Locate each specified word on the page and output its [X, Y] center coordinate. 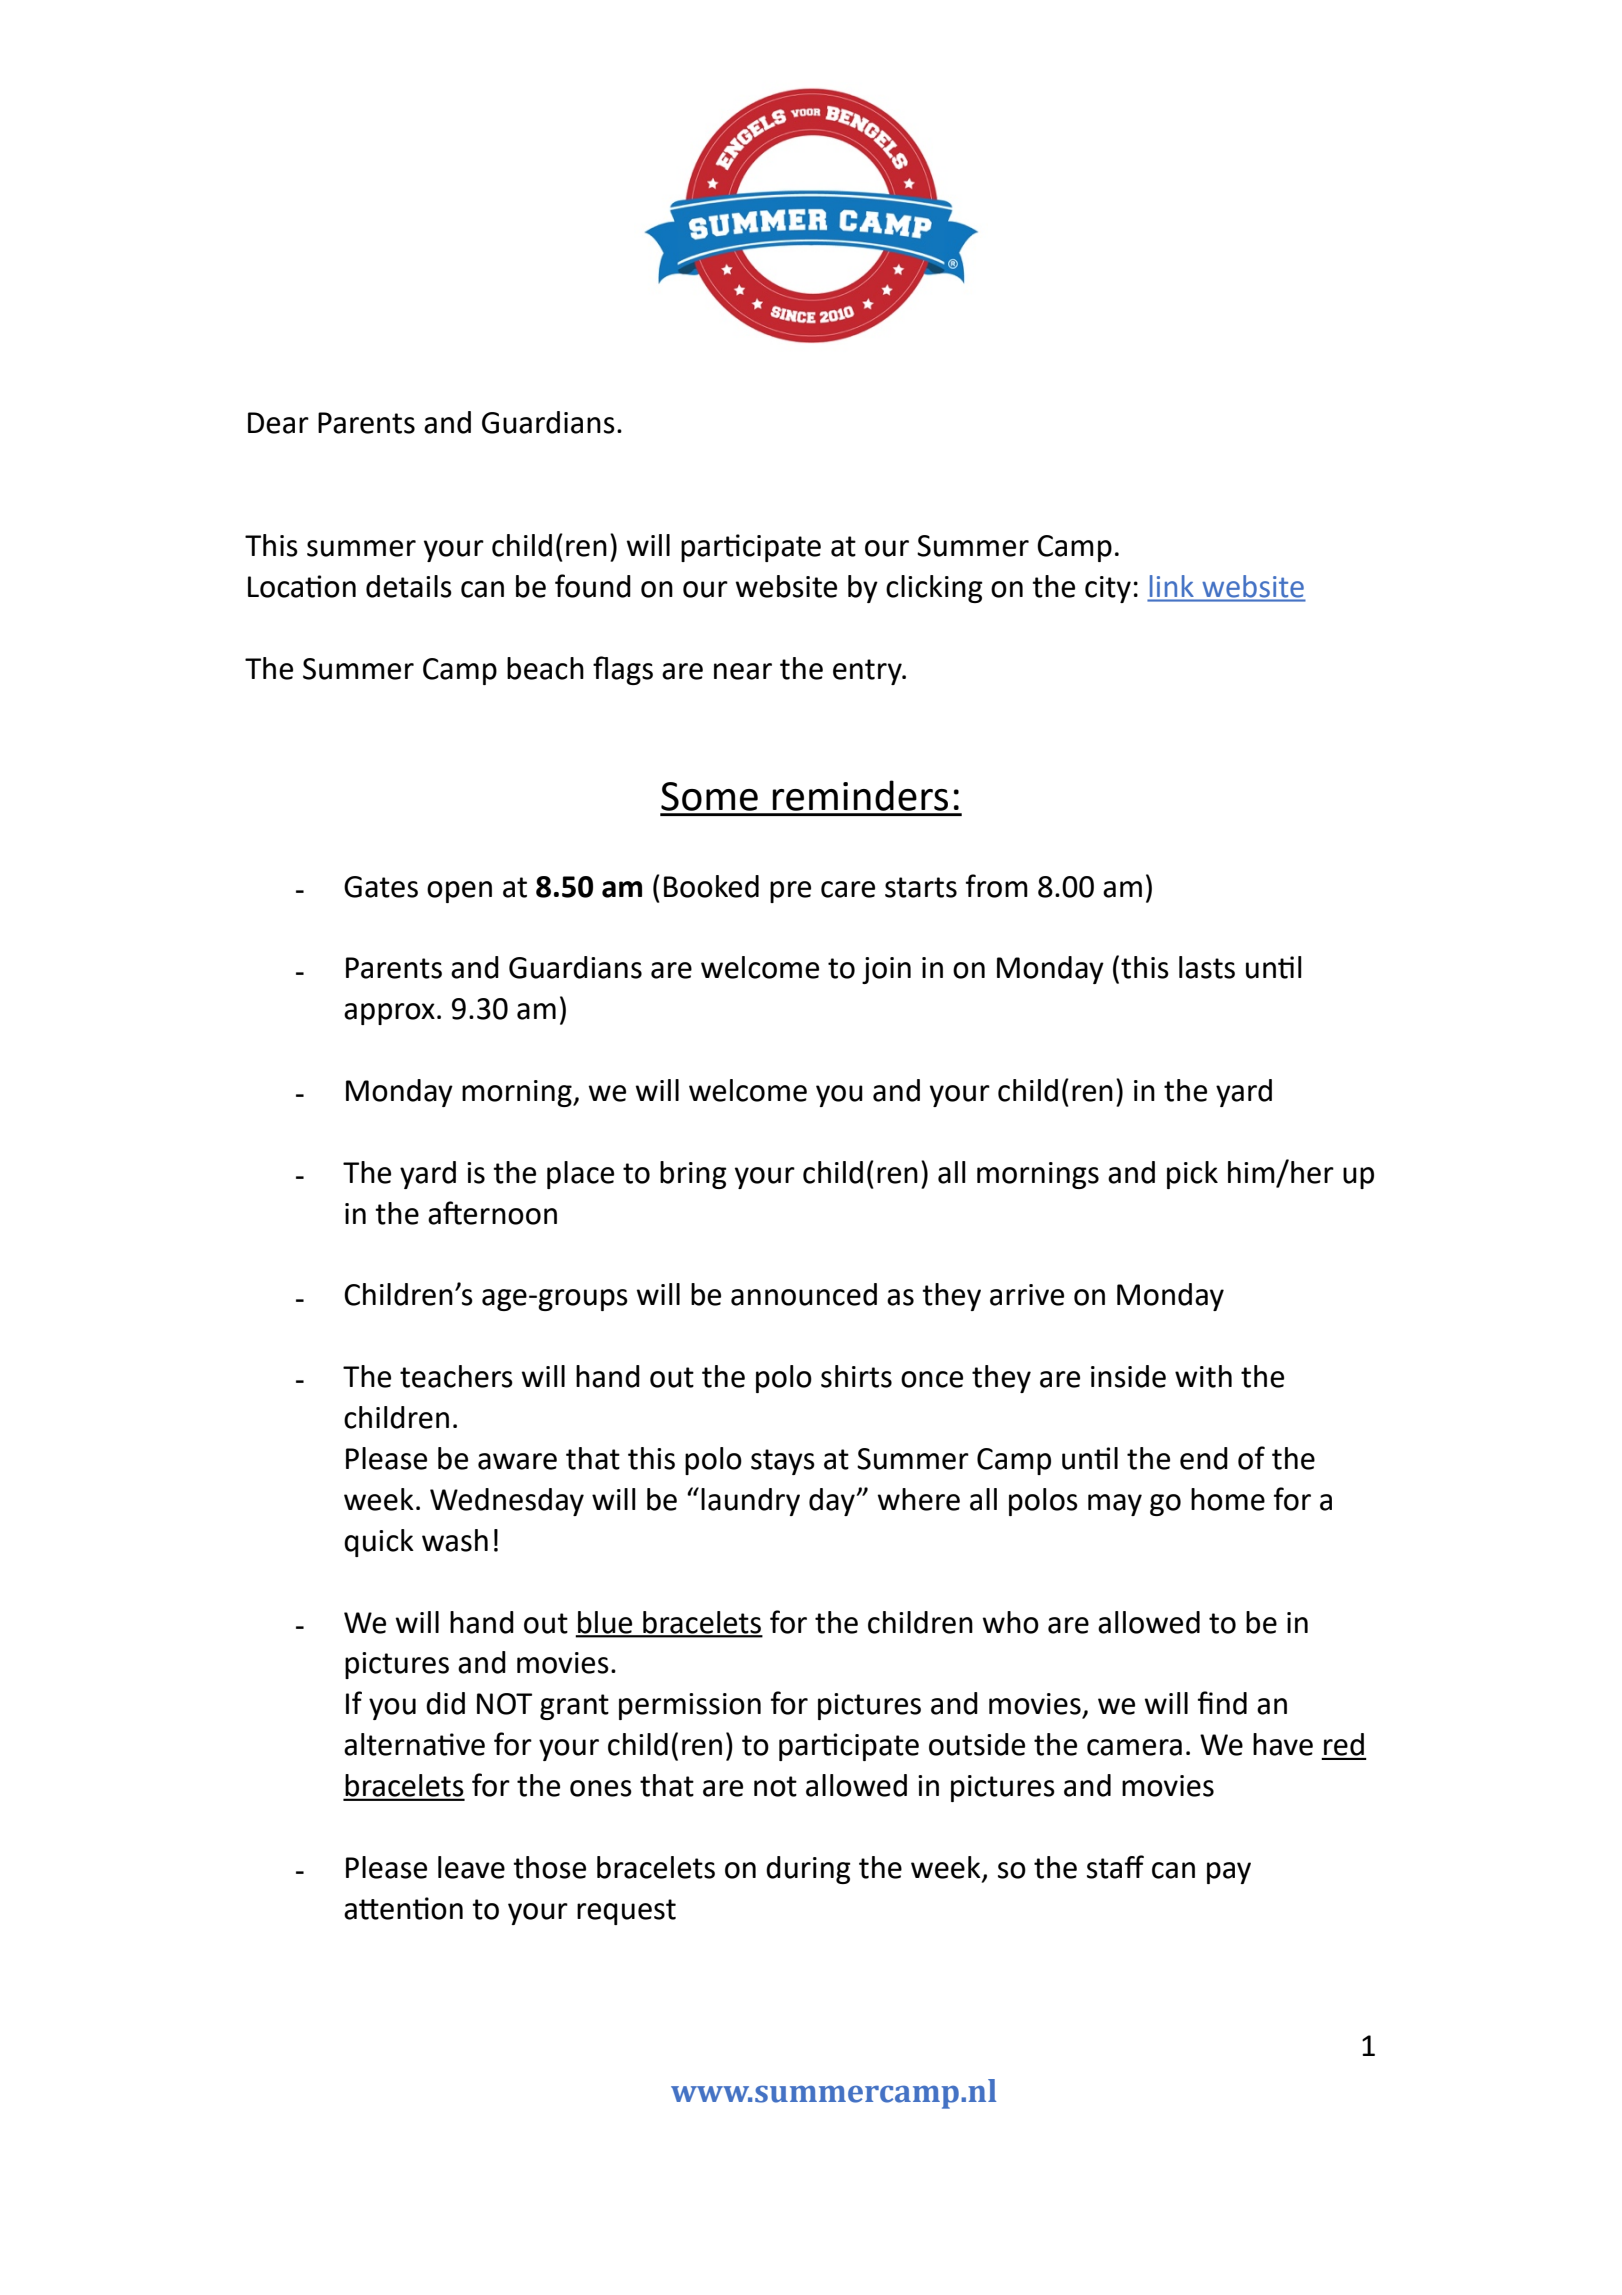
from [997, 886]
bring [693, 1175]
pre [790, 892]
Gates [381, 887]
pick [1192, 1175]
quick [379, 1543]
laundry [750, 1502]
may [1115, 1505]
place [580, 1175]
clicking [934, 589]
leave [471, 1867]
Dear [278, 423]
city [1108, 589]
